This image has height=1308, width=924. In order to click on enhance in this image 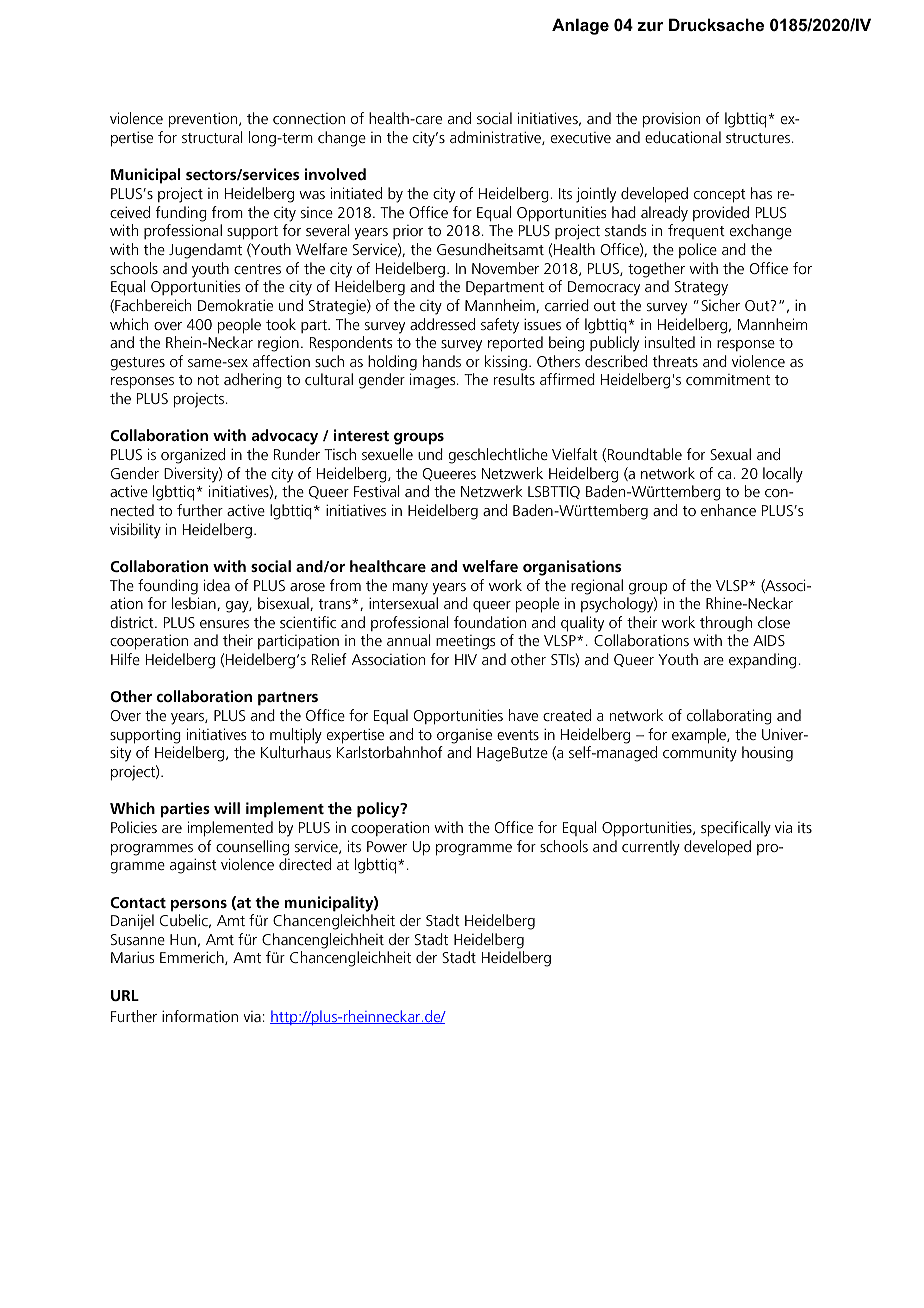, I will do `click(728, 510)`.
